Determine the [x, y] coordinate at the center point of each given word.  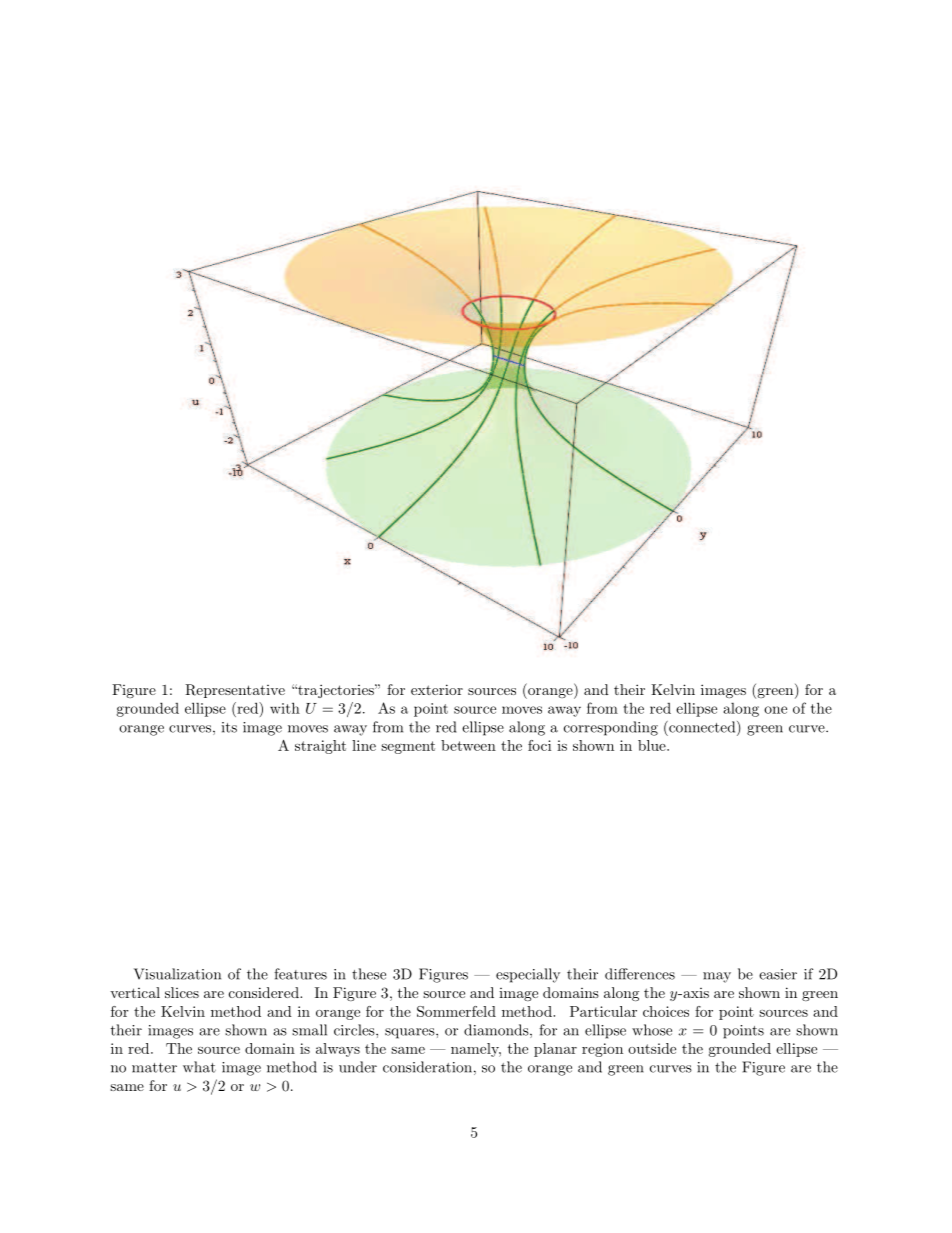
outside [652, 1048]
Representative [235, 691]
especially [528, 975]
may [717, 977]
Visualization [177, 974]
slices [182, 992]
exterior [437, 689]
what [199, 1067]
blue [653, 745]
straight [320, 747]
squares [411, 1033]
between [468, 745]
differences [640, 974]
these [369, 974]
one [775, 710]
